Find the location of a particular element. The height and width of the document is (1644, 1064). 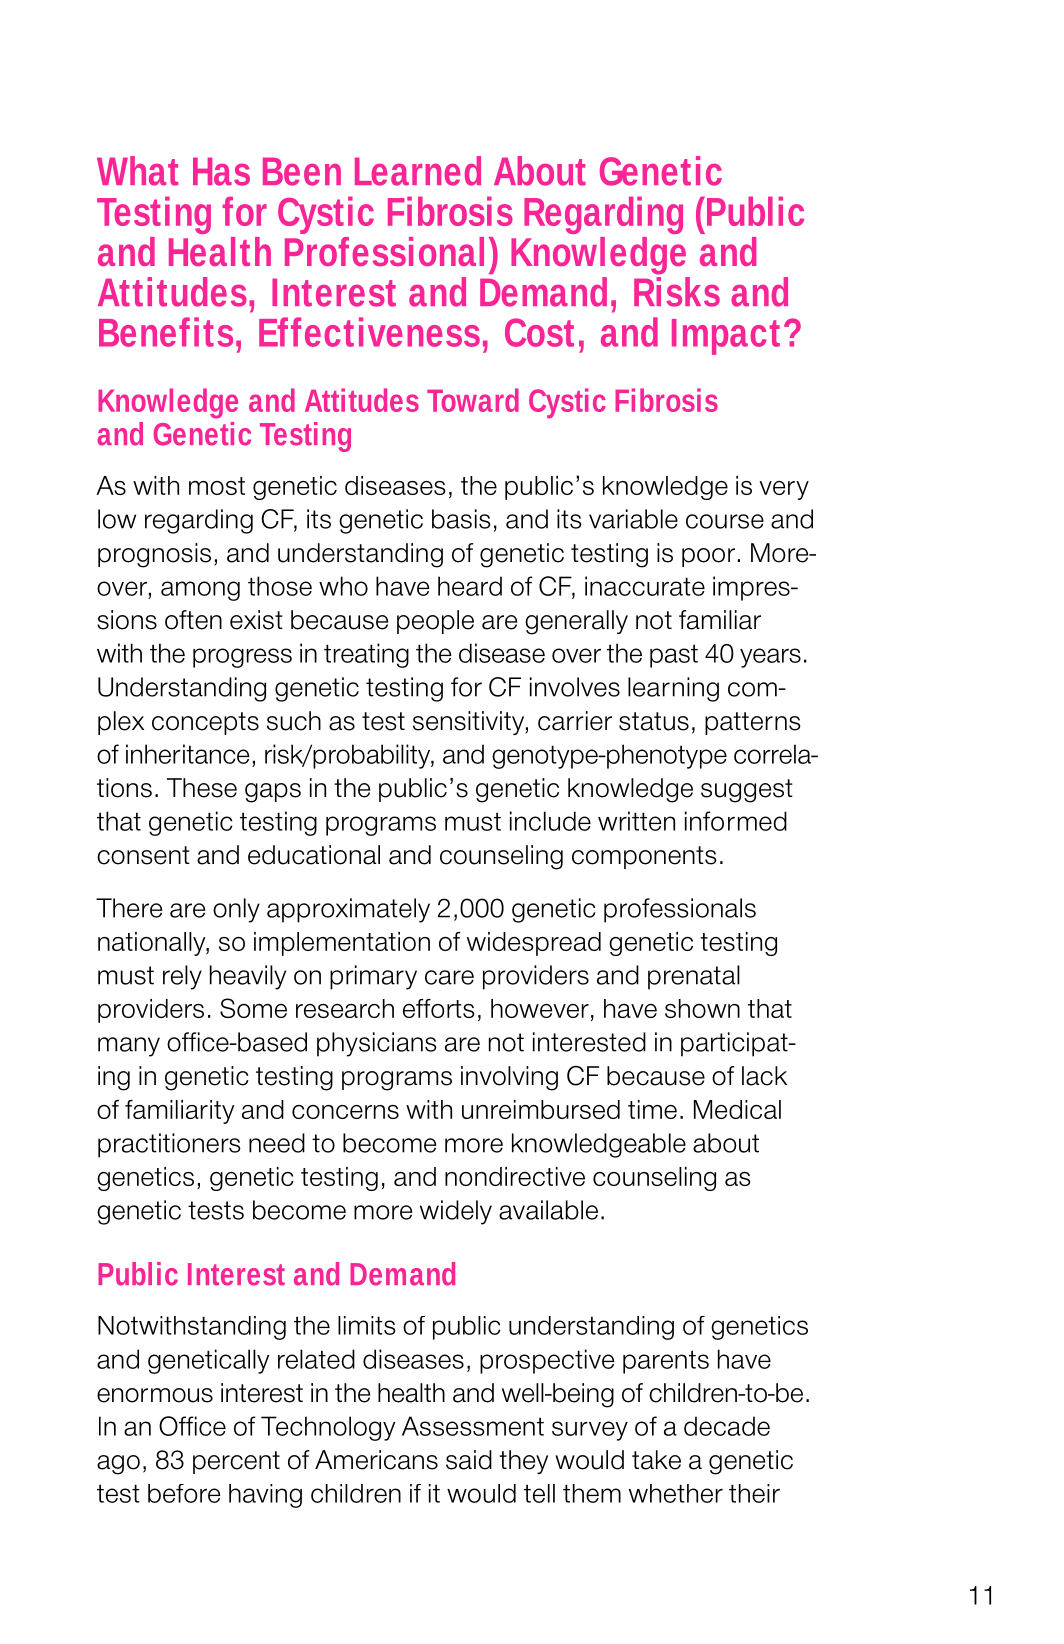

Has is located at coordinates (221, 171).
